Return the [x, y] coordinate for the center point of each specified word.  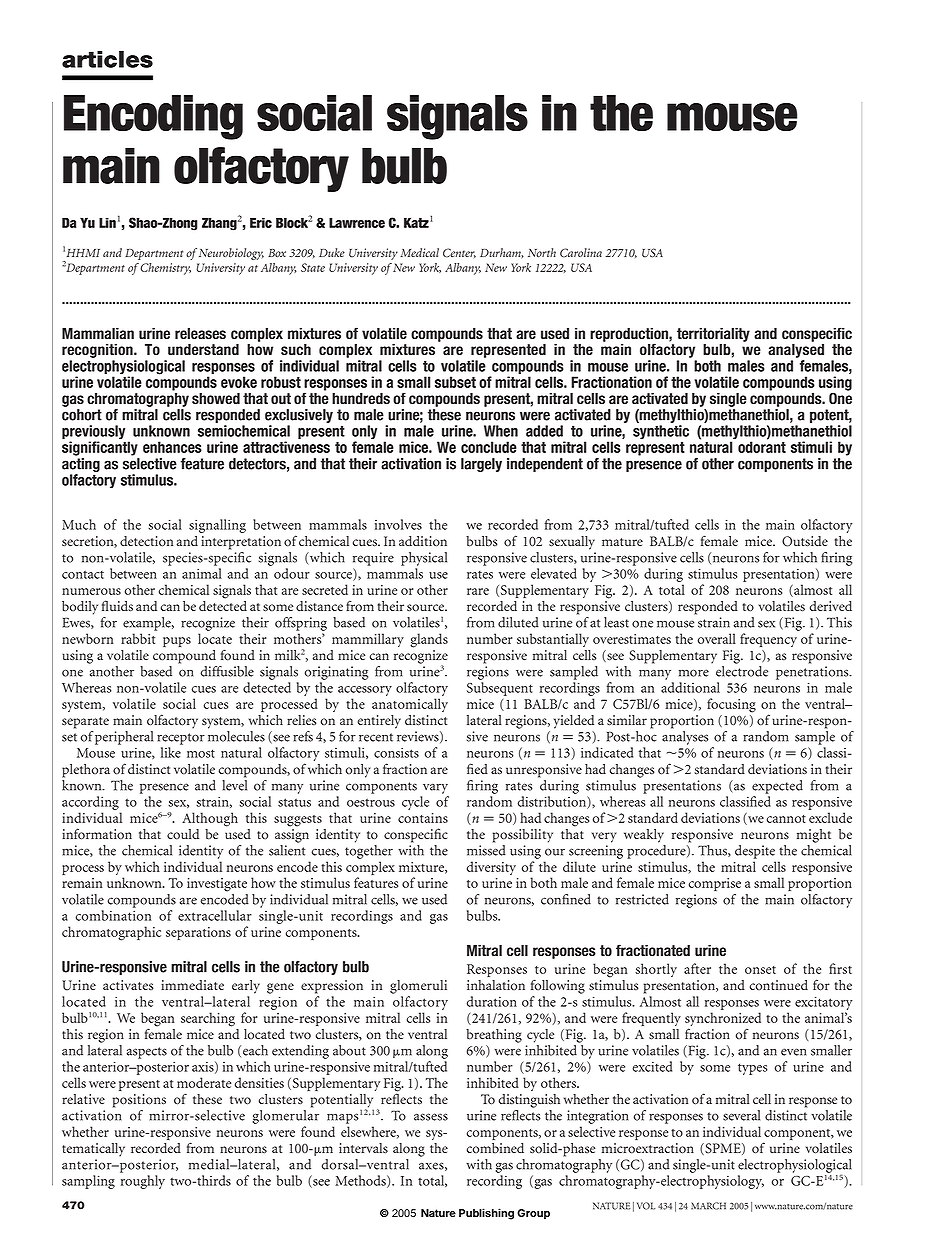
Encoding [153, 117]
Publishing [486, 1214]
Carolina [581, 253]
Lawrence [357, 222]
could [183, 834]
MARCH [708, 1206]
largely [481, 465]
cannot [786, 819]
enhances [172, 447]
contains [423, 818]
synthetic [661, 432]
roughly [143, 1182]
